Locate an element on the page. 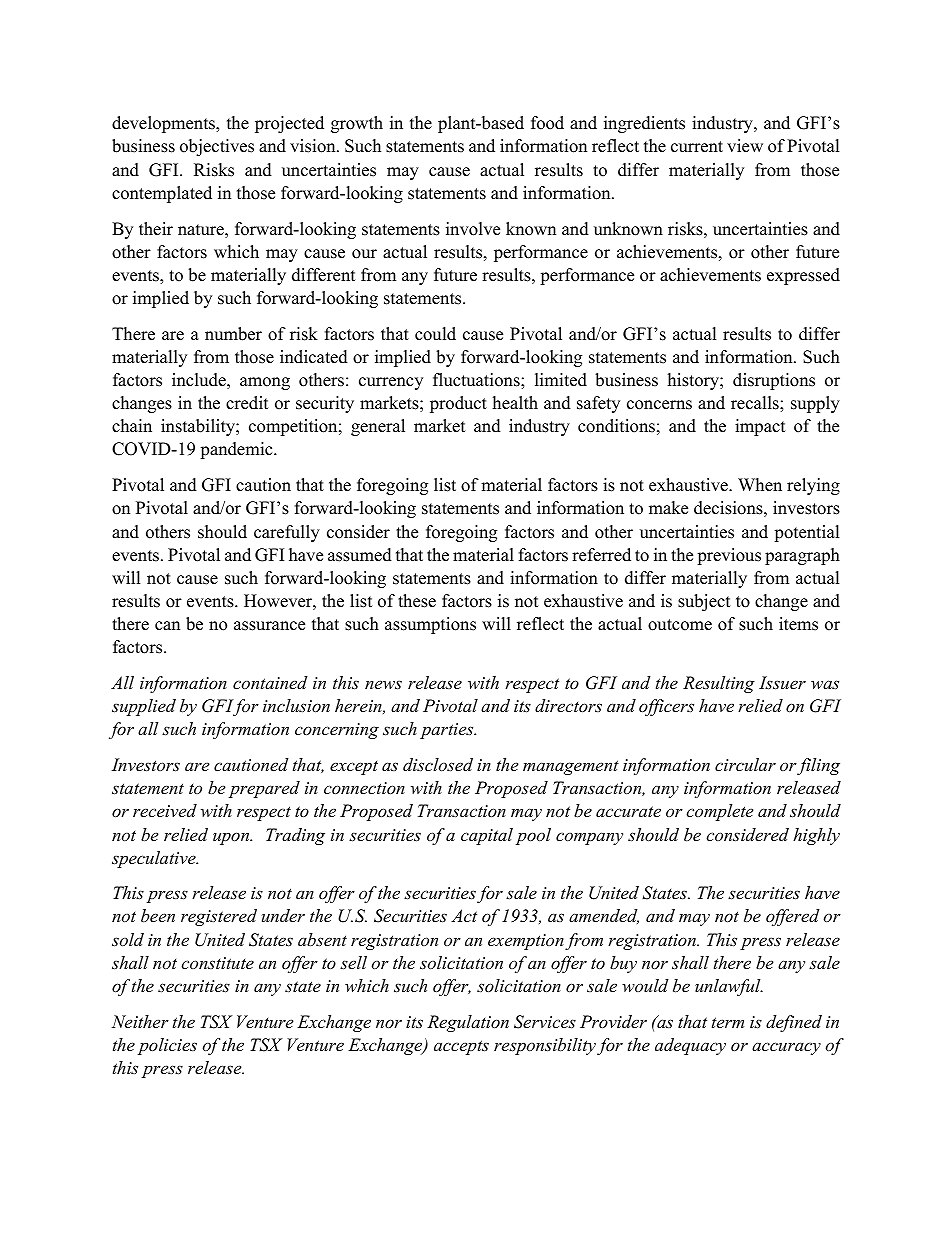 The height and width of the image is (1233, 952). can is located at coordinates (167, 626).
